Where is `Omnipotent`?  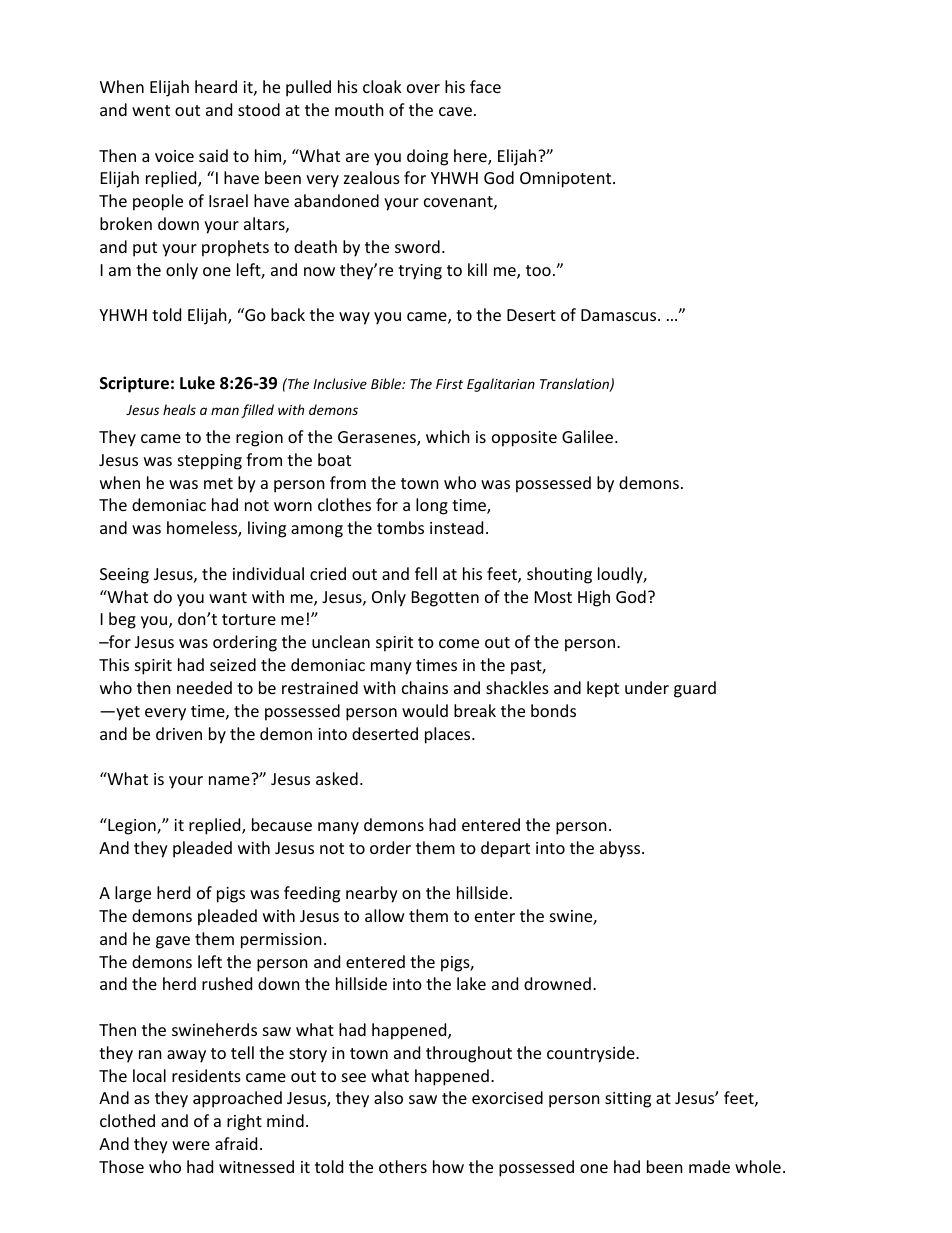 Omnipotent is located at coordinates (567, 180).
